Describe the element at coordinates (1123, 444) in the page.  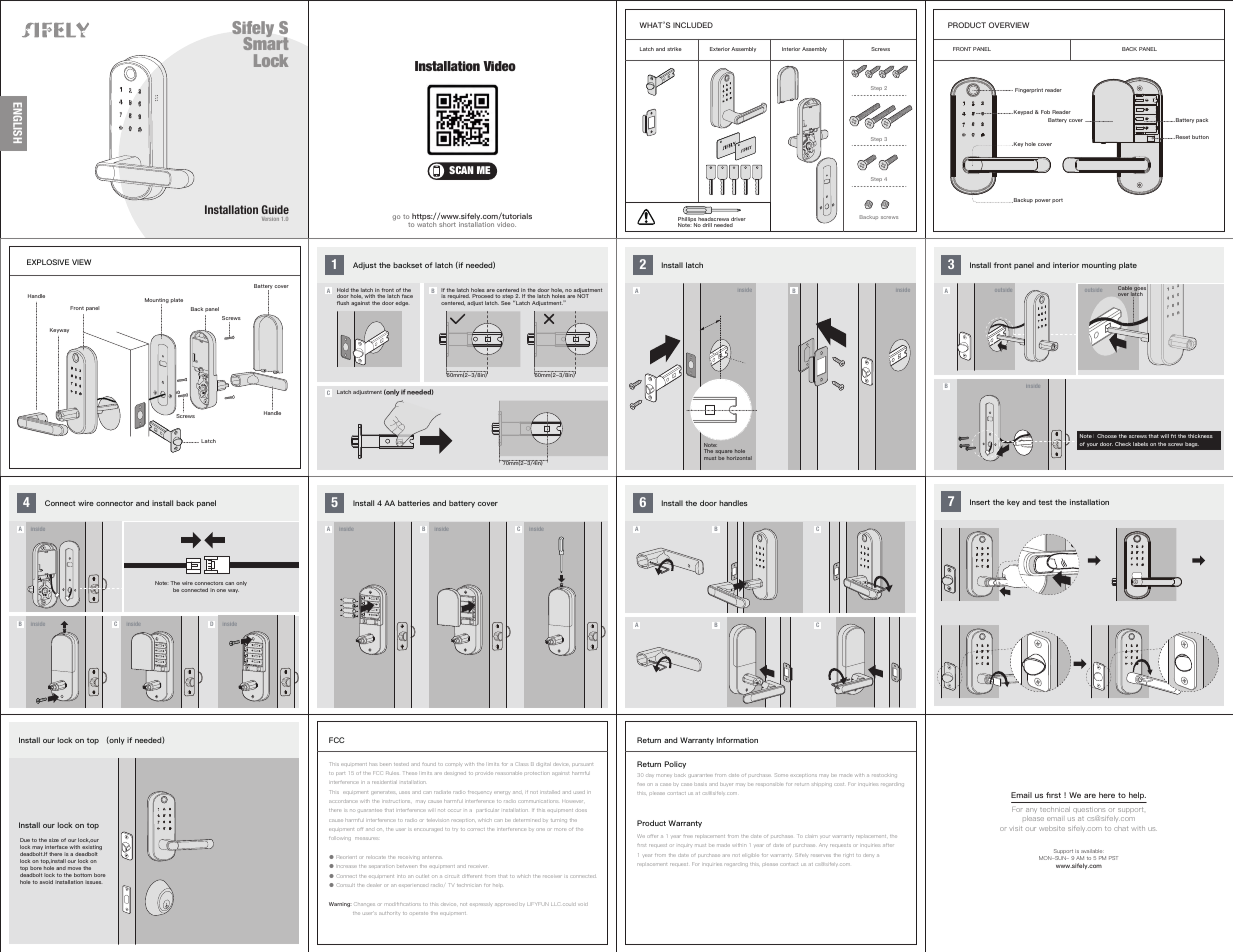
I see `Check` at that location.
